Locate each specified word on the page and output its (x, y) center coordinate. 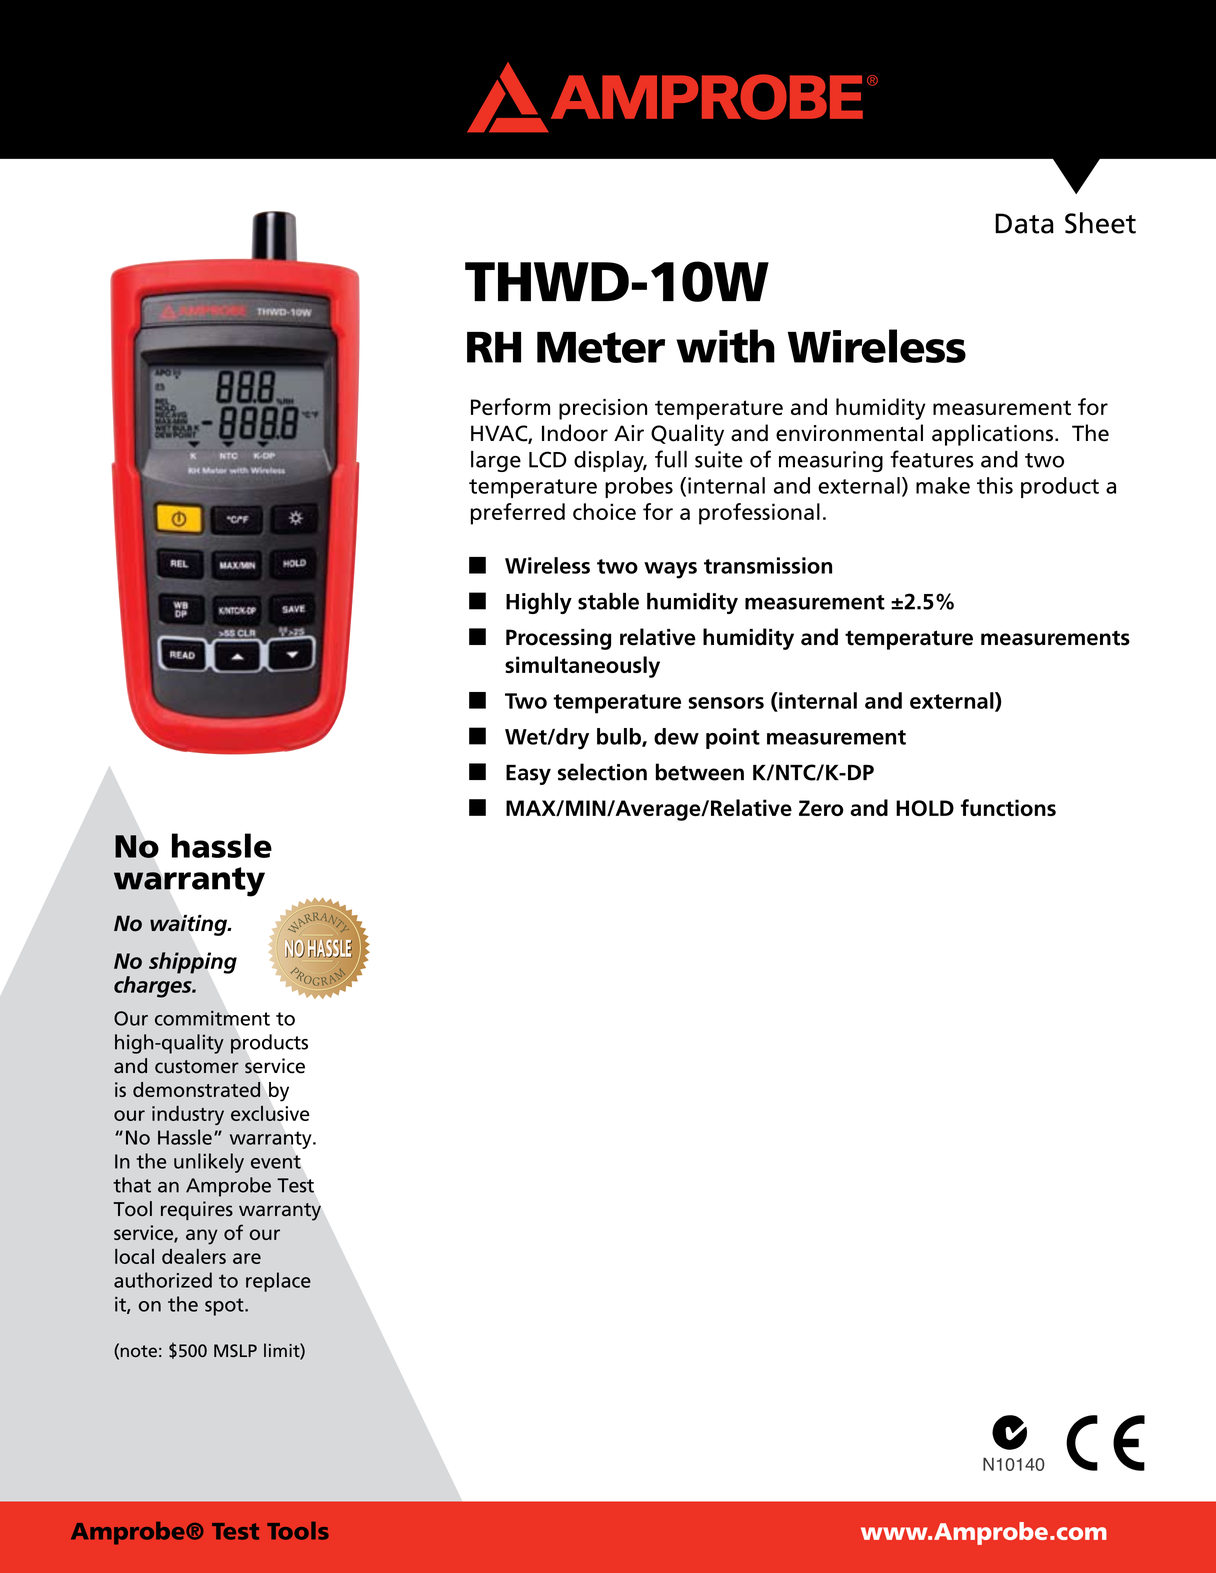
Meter (601, 347)
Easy (528, 775)
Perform (510, 406)
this (995, 485)
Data (1024, 223)
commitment (212, 1018)
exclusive (270, 1113)
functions (1008, 807)
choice (604, 511)
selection (602, 772)
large (496, 461)
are (247, 1258)
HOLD (925, 808)
